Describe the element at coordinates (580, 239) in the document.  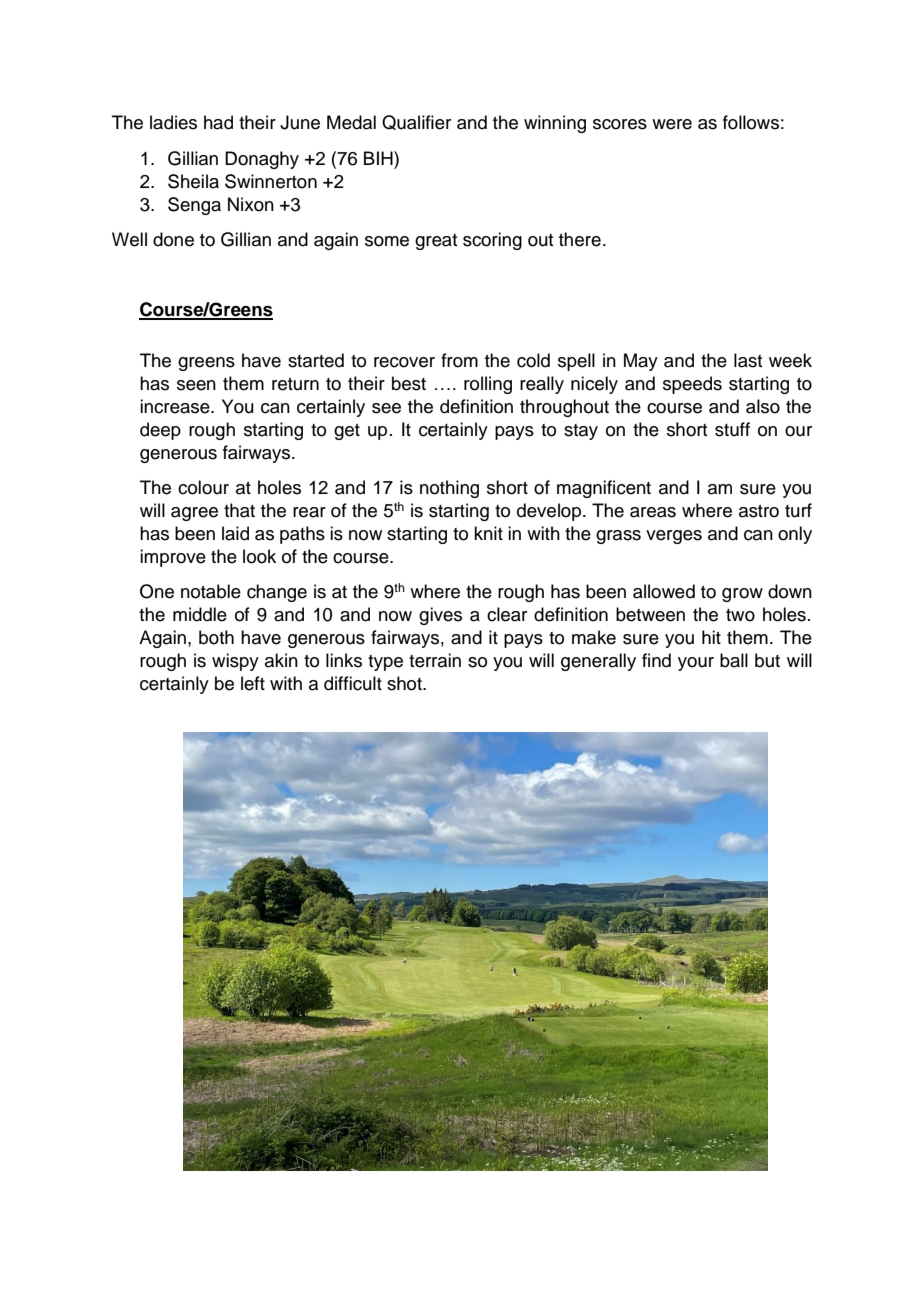
I see `there` at that location.
